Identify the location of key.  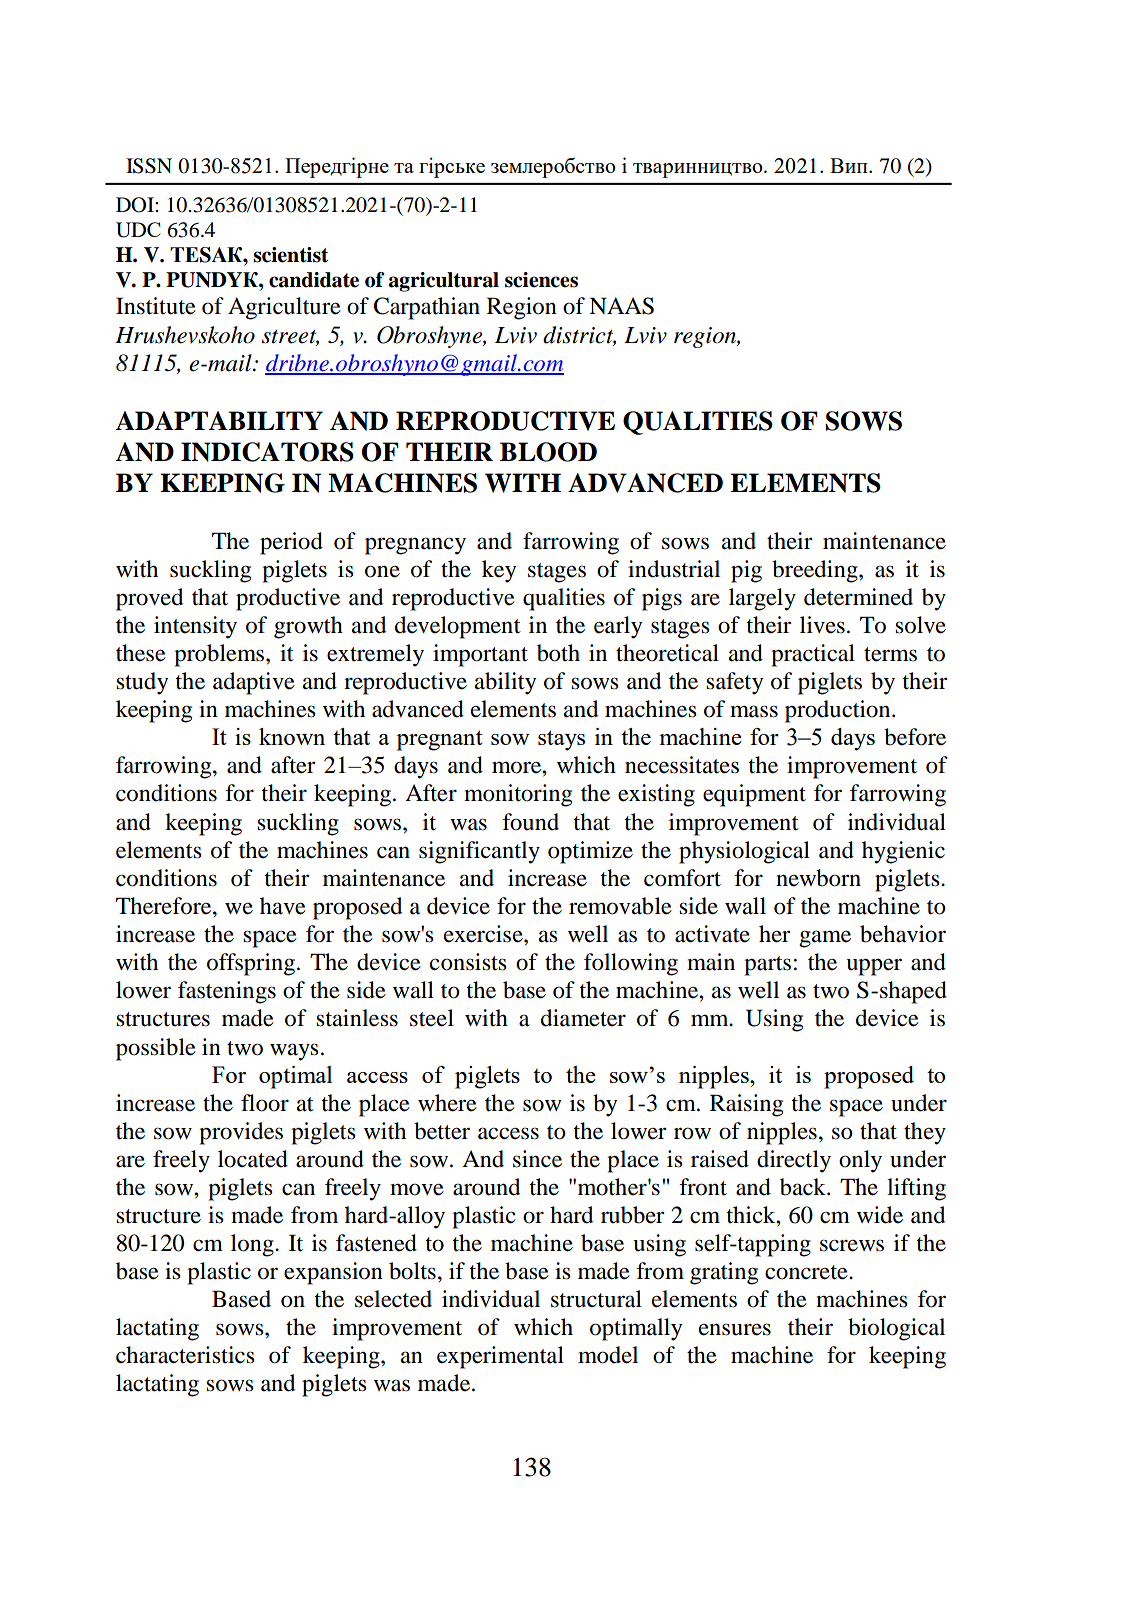
(499, 571).
